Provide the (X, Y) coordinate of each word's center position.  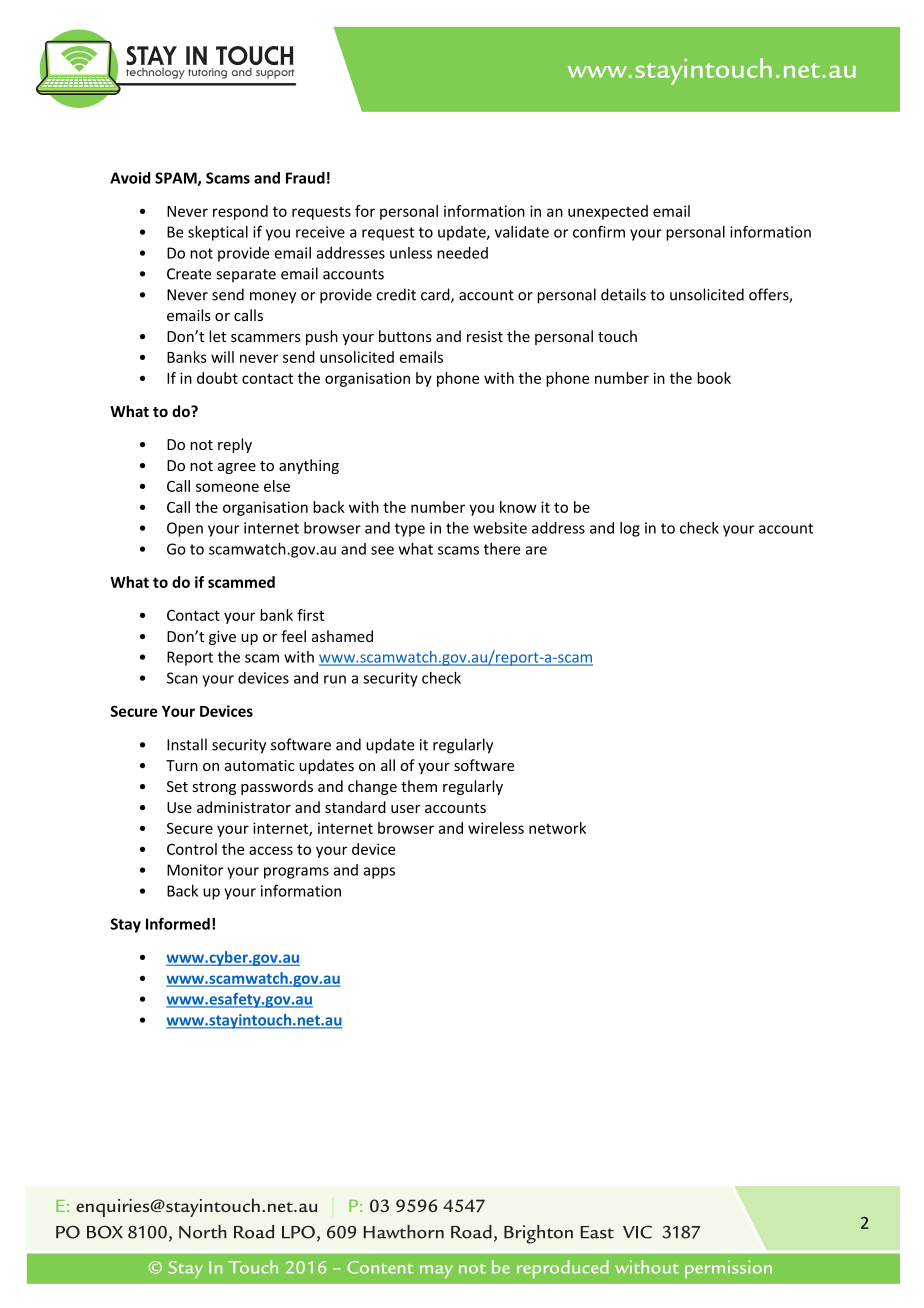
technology (155, 73)
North (203, 1232)
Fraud (305, 178)
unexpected (608, 212)
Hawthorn (404, 1232)
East (597, 1232)
